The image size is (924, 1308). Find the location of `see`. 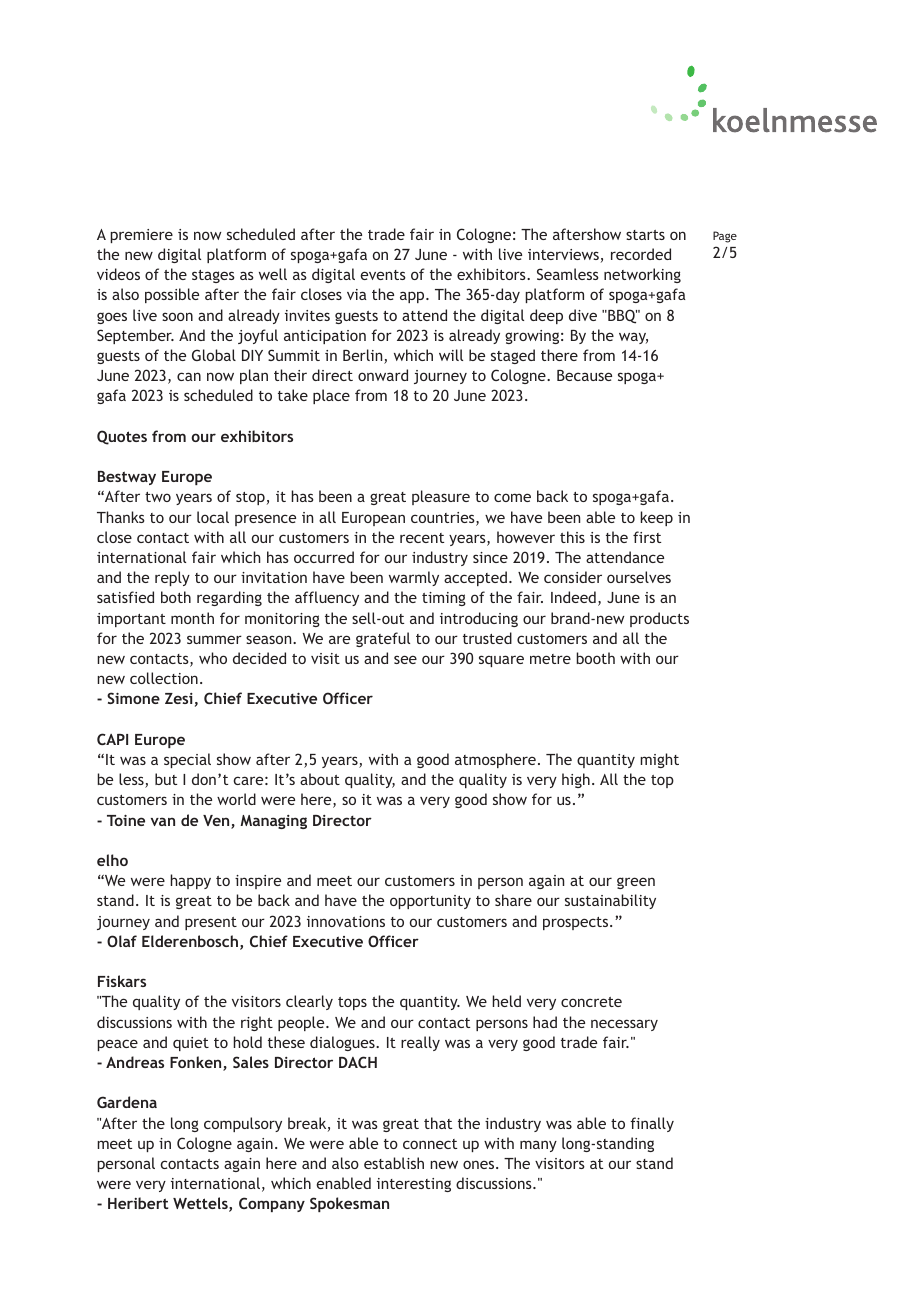

see is located at coordinates (405, 659).
